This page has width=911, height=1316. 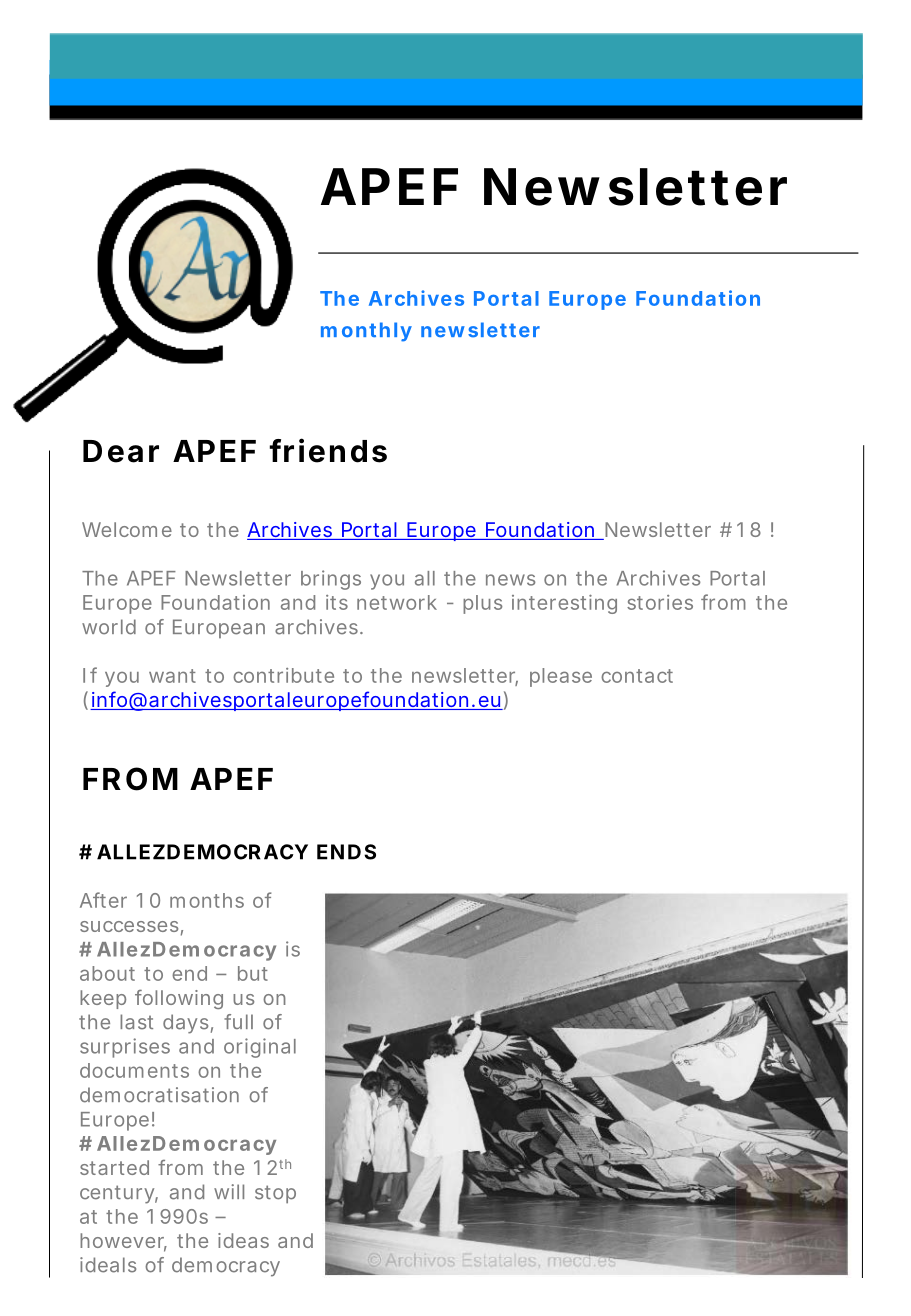 I want to click on however, so click(x=123, y=1242).
